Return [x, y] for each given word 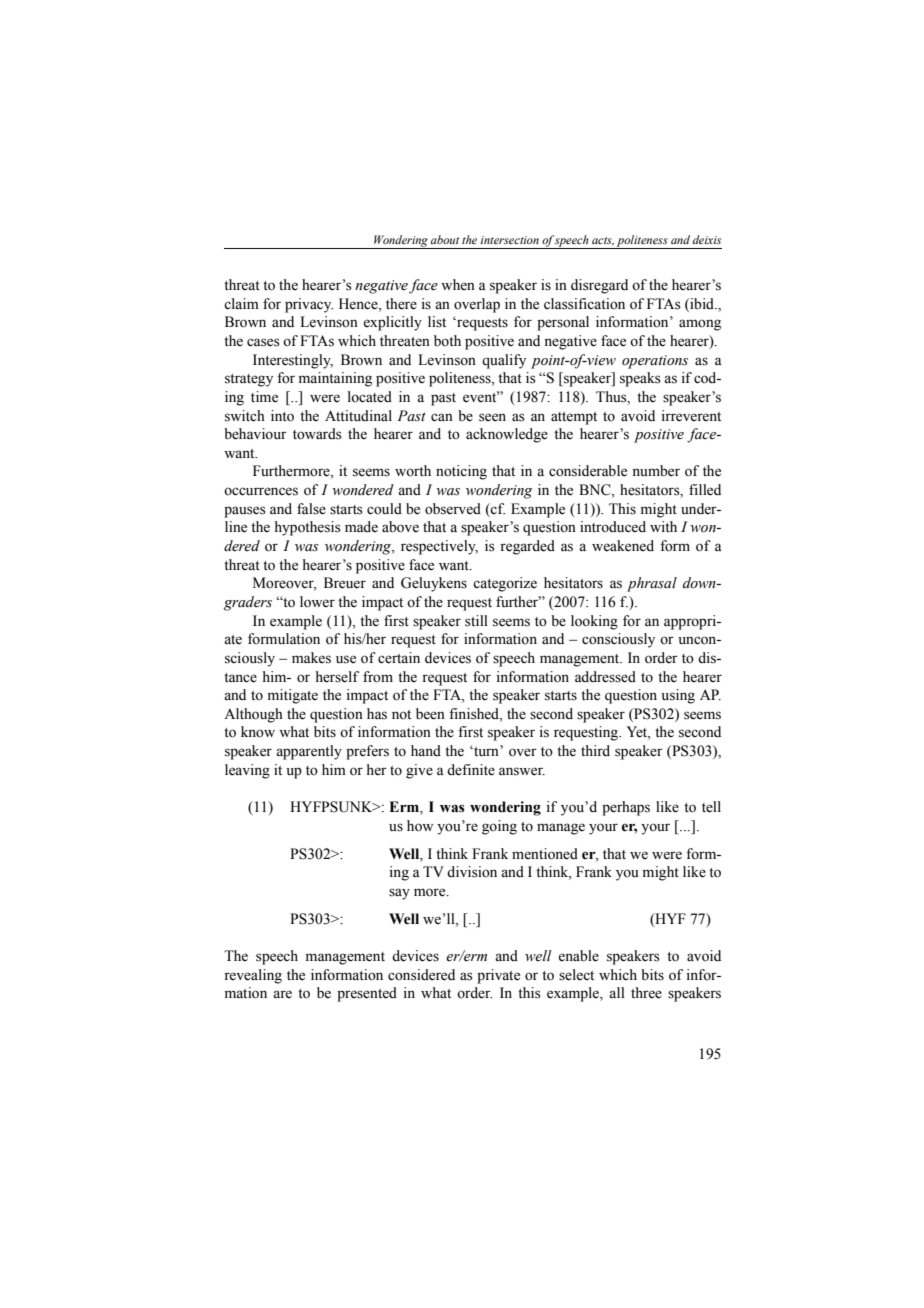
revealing [253, 976]
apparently [309, 752]
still [476, 621]
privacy [309, 305]
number [656, 471]
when [458, 285]
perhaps [626, 808]
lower [317, 602]
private [498, 976]
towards [317, 434]
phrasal [652, 584]
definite [471, 770]
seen [492, 417]
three [646, 993]
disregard [599, 286]
